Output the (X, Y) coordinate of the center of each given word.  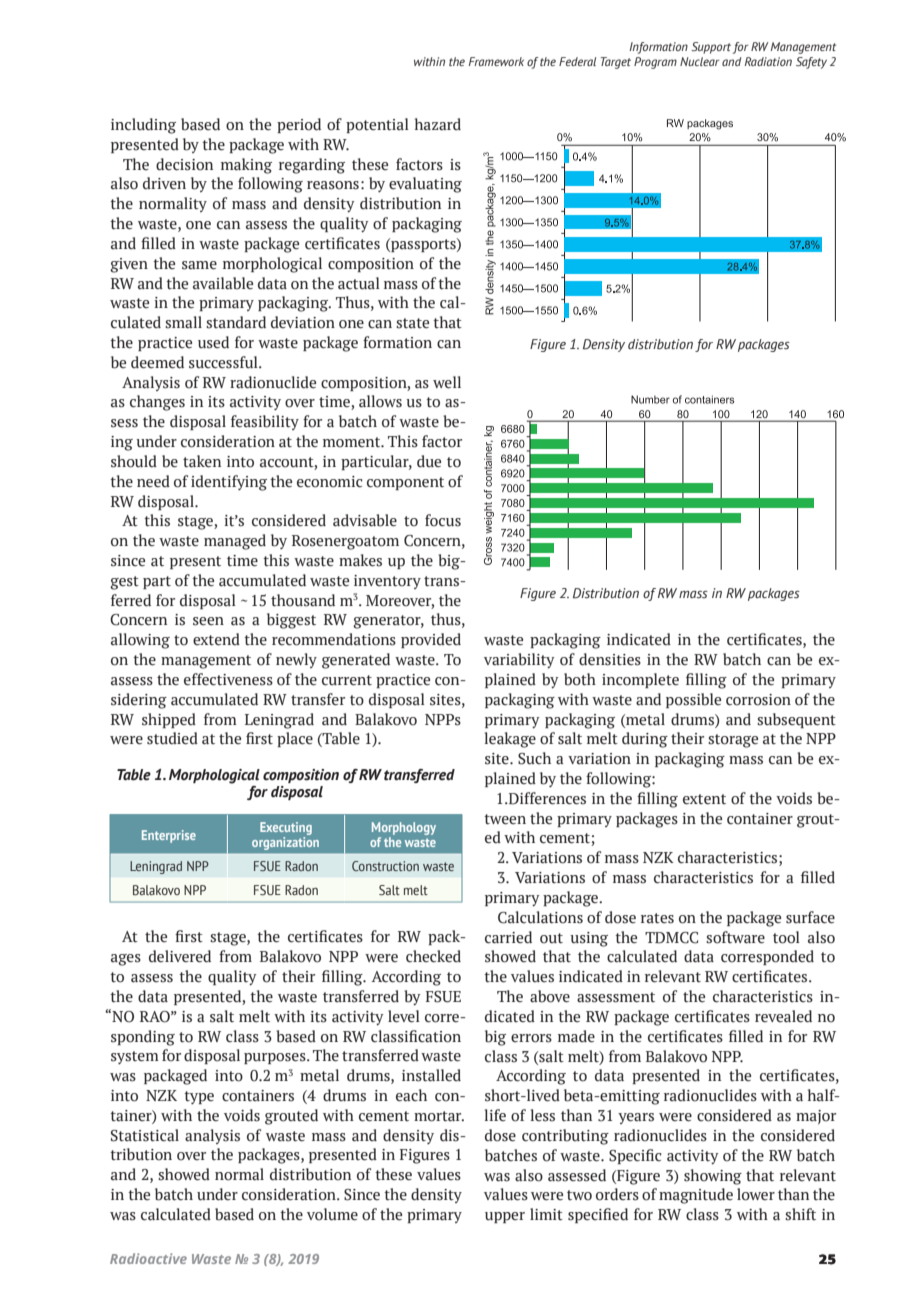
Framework (496, 61)
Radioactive (148, 1258)
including (143, 126)
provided (431, 640)
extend (216, 639)
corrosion (758, 700)
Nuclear (699, 61)
